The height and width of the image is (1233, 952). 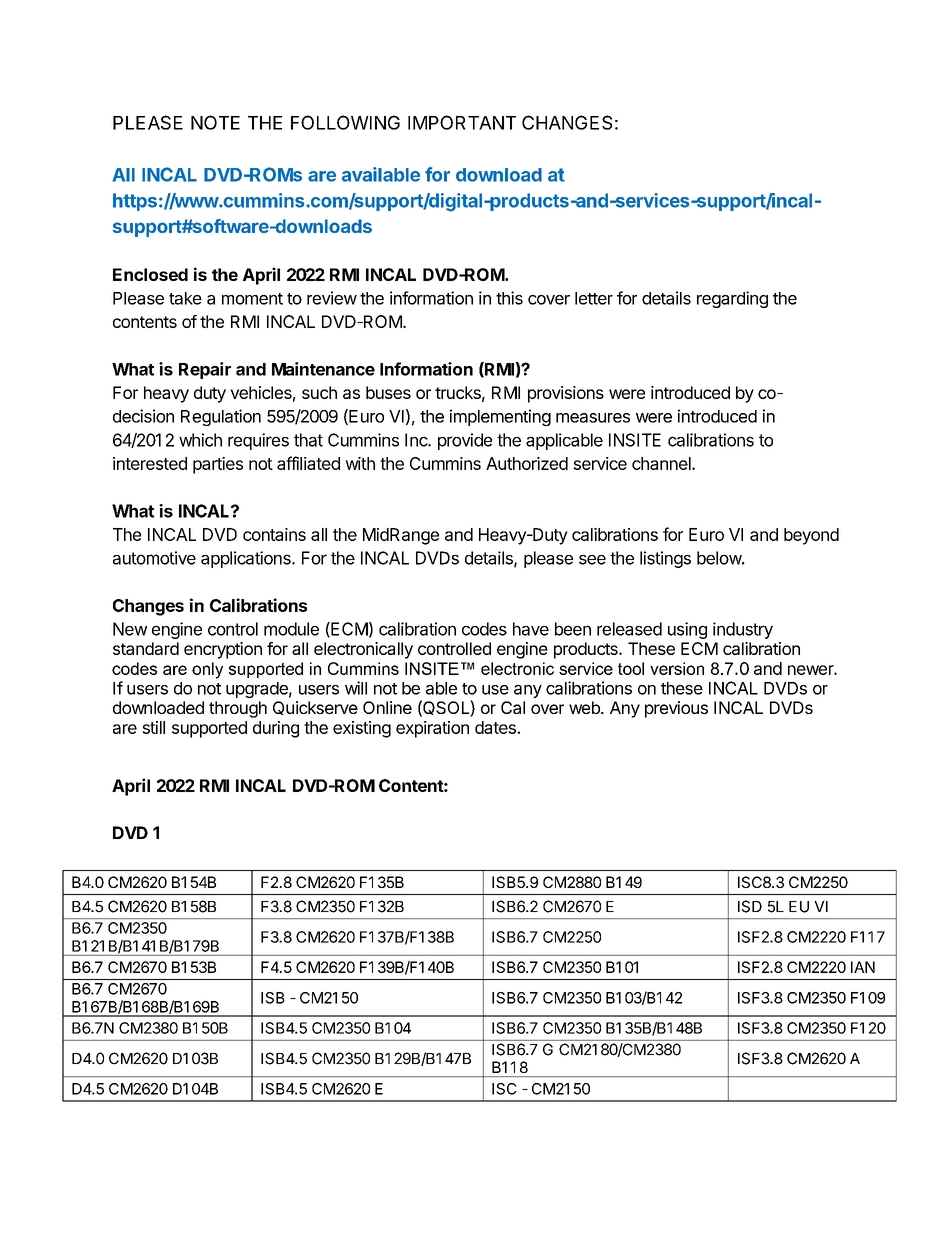 I want to click on IAN, so click(x=863, y=967).
